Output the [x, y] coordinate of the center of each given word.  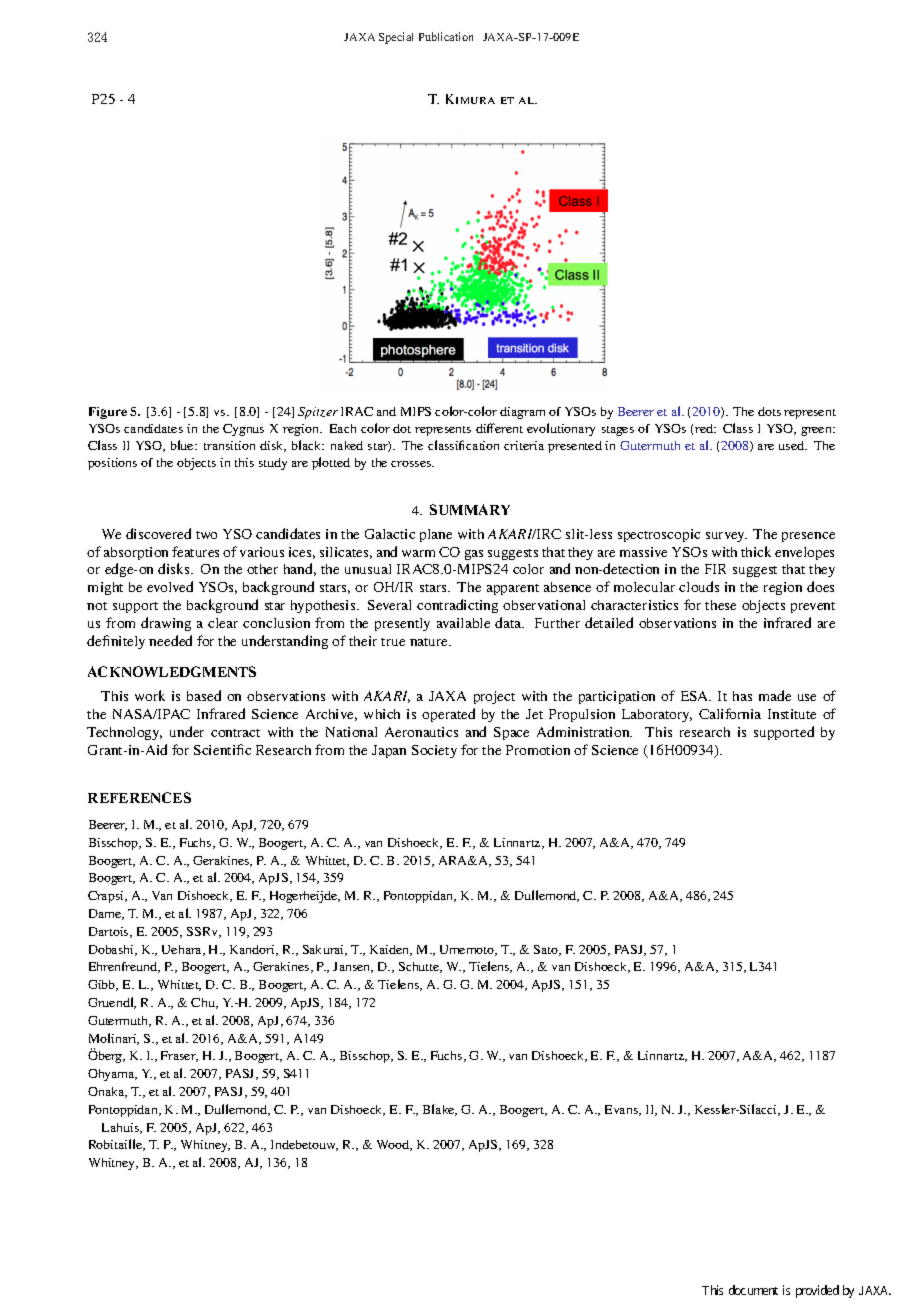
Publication [446, 36]
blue [183, 445]
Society [434, 751]
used [793, 445]
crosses [412, 464]
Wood [394, 1145]
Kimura [470, 99]
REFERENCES [139, 797]
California [730, 713]
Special [396, 38]
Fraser [179, 1056]
